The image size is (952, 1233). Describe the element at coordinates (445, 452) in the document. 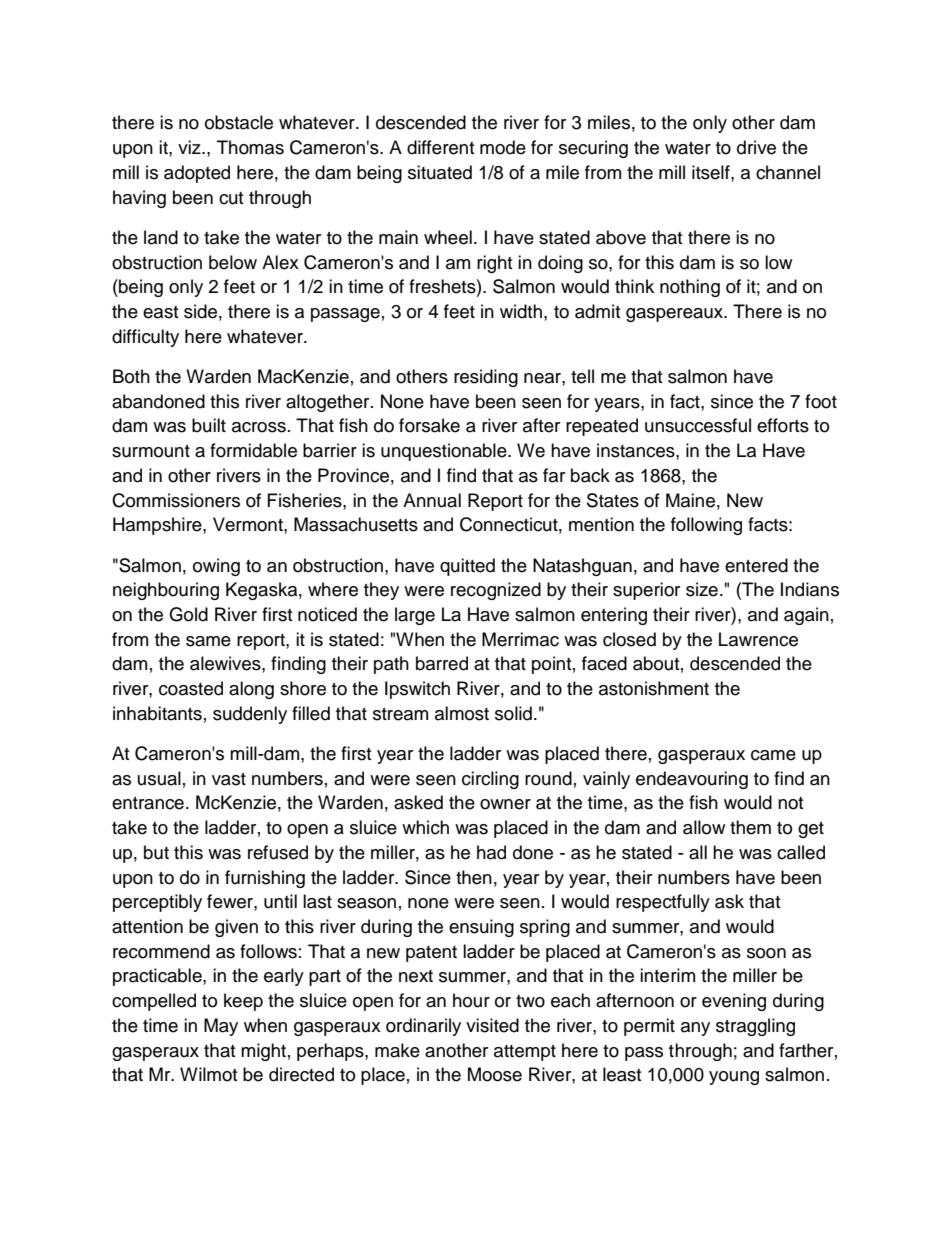

I see `unquestionable` at that location.
